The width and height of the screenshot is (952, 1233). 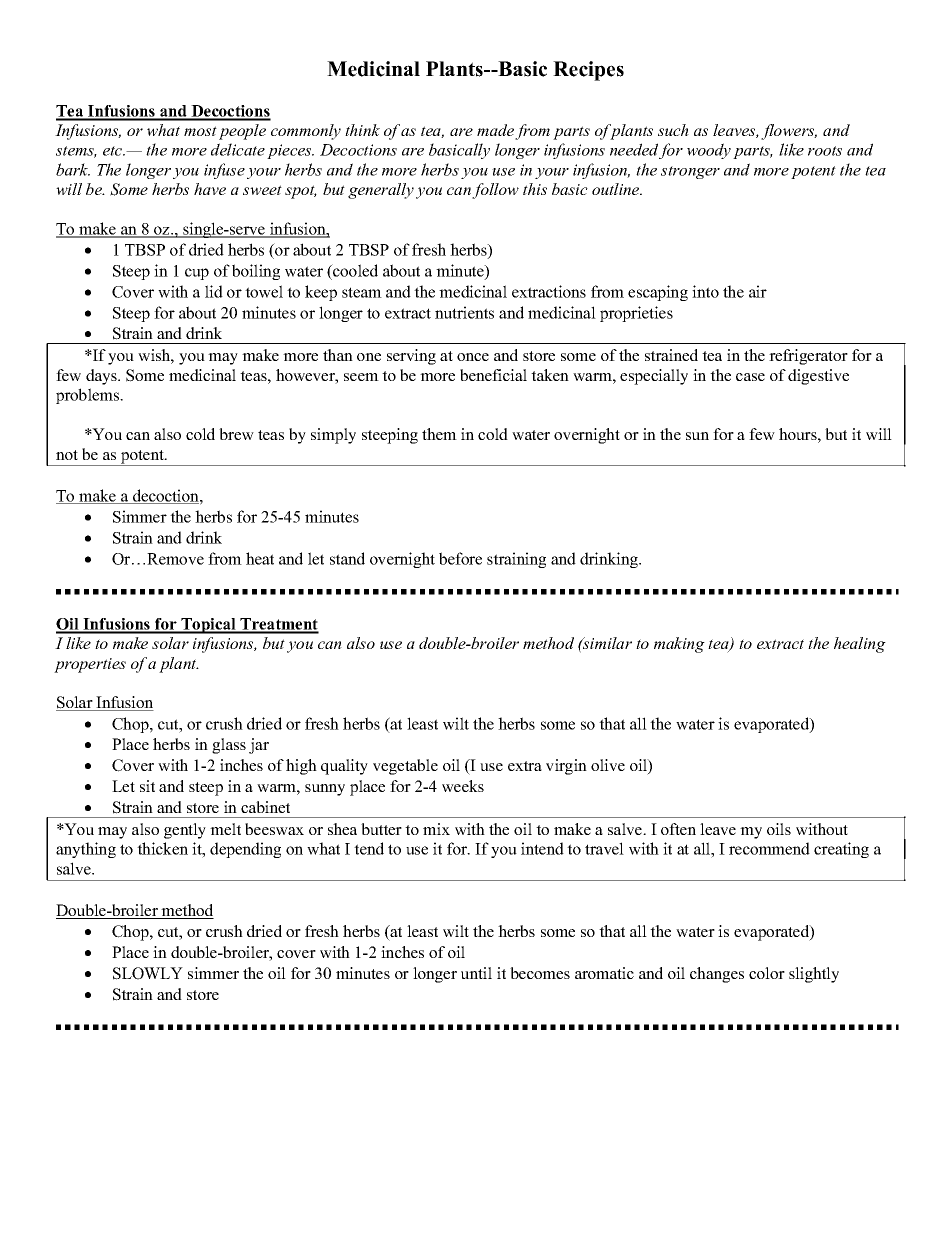 I want to click on before, so click(x=460, y=558).
